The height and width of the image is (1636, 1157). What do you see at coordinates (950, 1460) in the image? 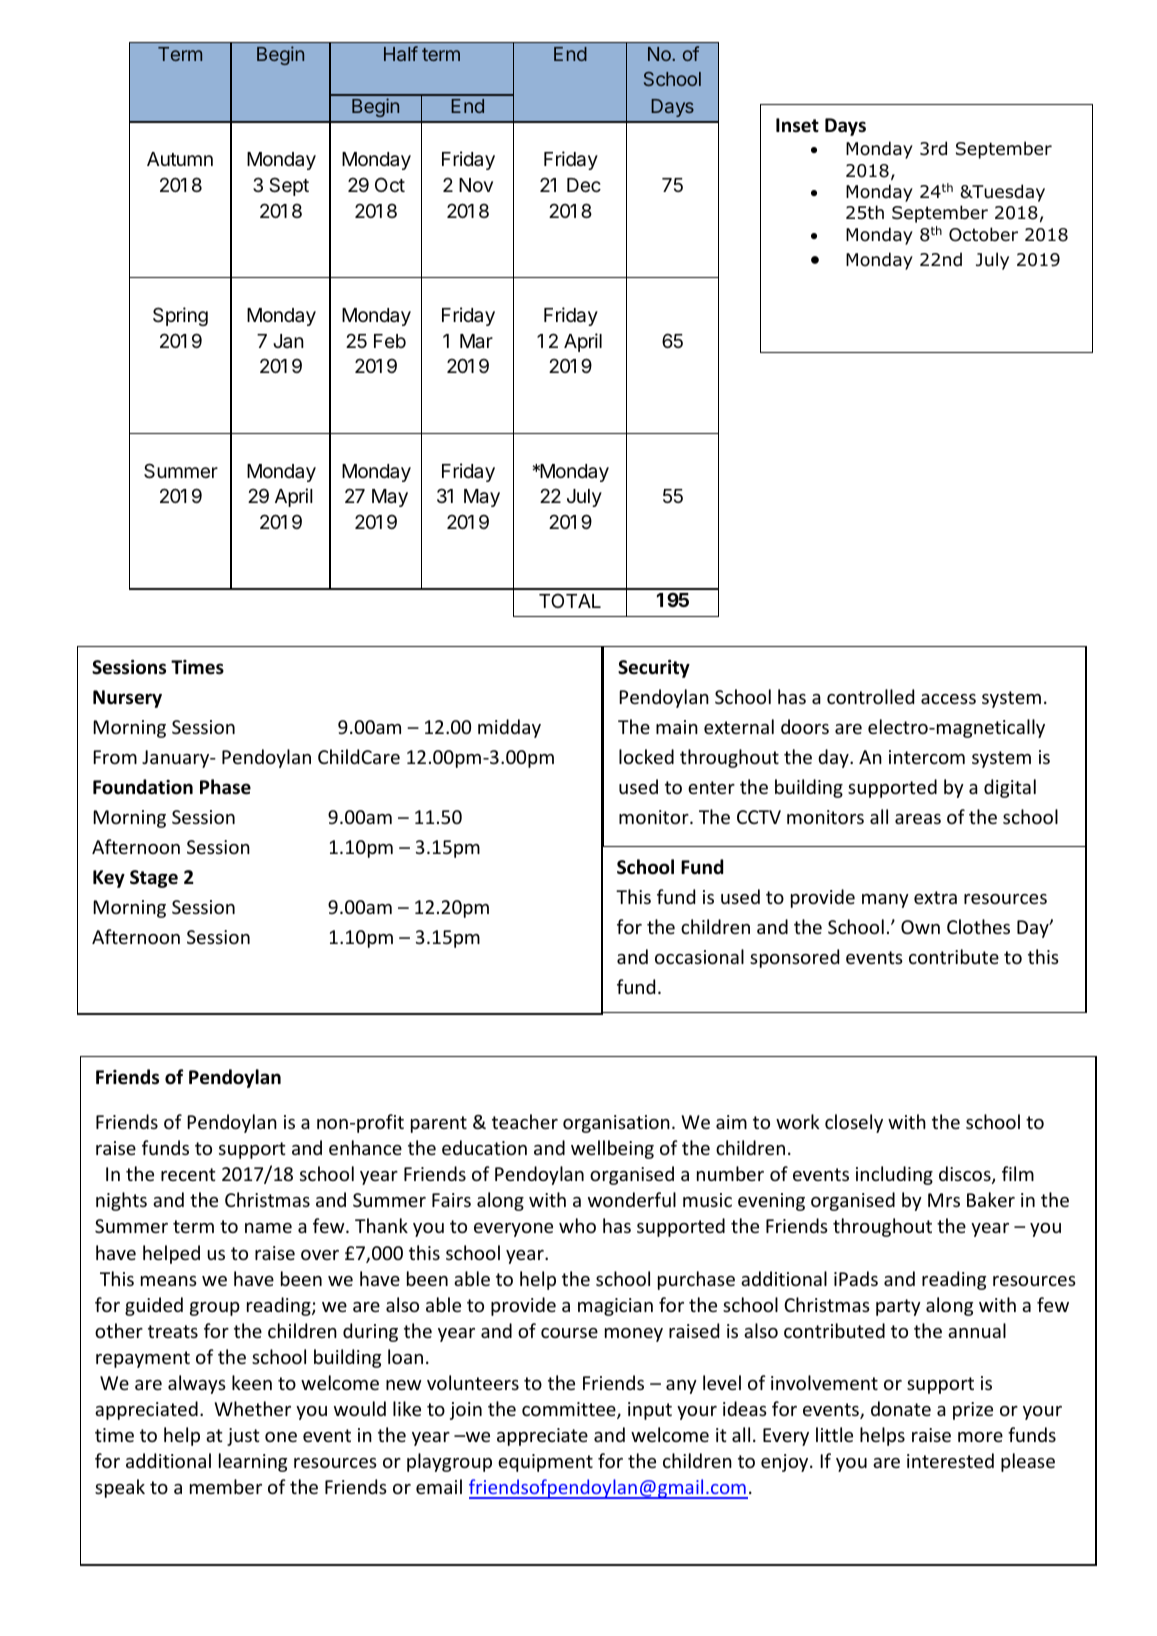
I see `interested` at bounding box center [950, 1460].
